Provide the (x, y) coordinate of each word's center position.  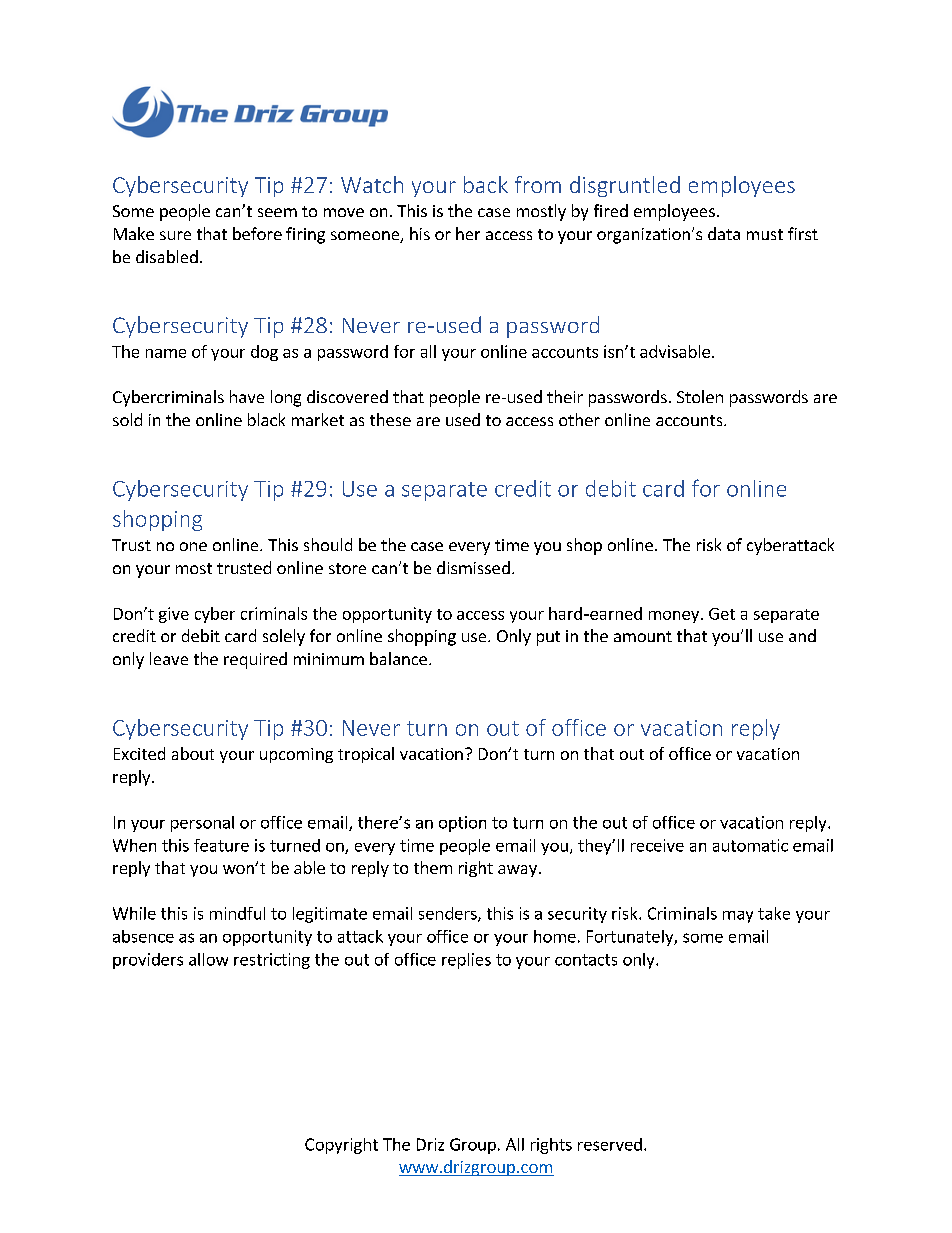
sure (175, 235)
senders (449, 914)
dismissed (473, 567)
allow (208, 959)
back (486, 184)
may (738, 917)
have (247, 396)
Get (722, 614)
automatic (750, 845)
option (462, 824)
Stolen (700, 396)
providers (148, 961)
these (390, 419)
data (724, 233)
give (174, 615)
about (193, 753)
